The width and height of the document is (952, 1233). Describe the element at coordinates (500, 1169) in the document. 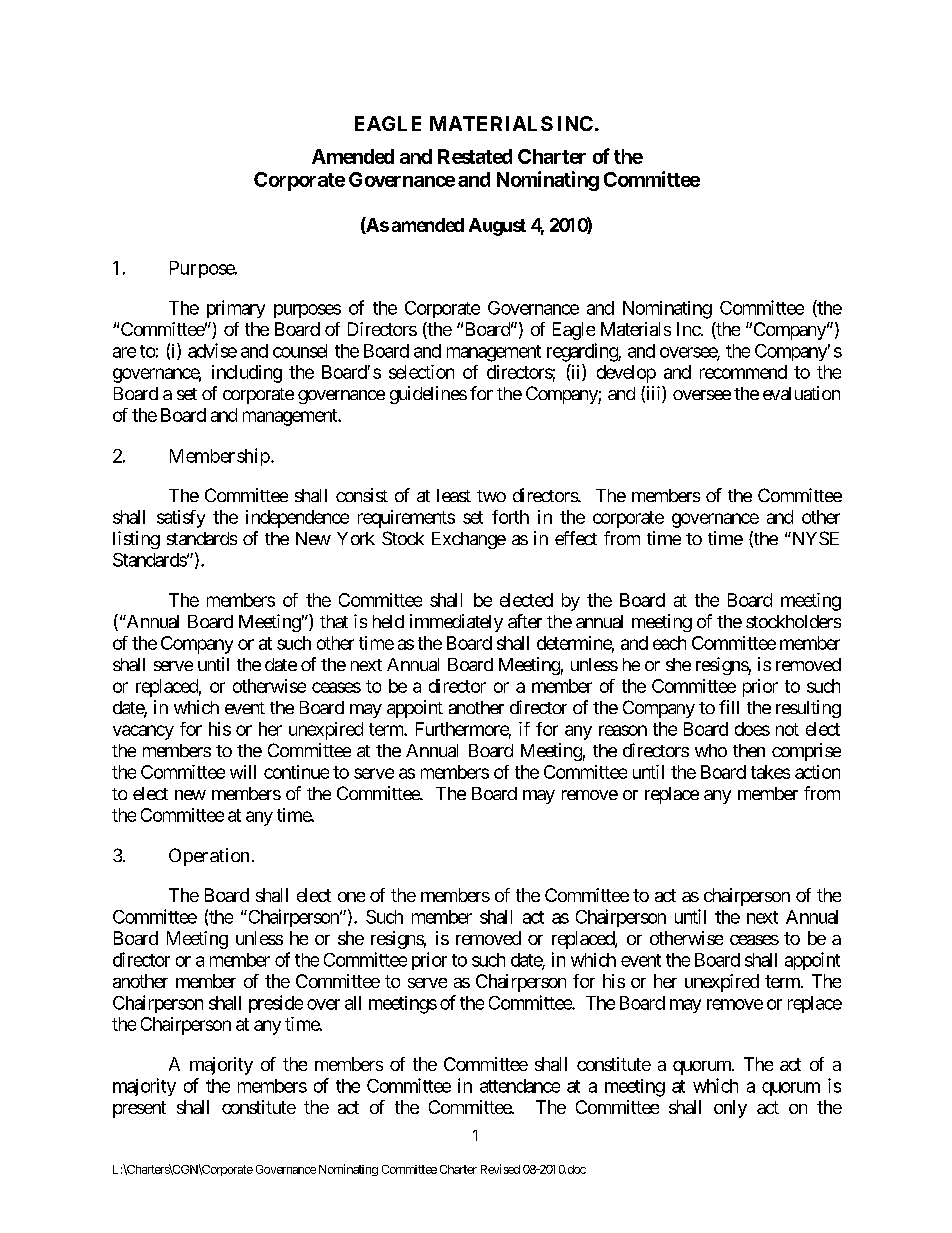

I see `Revised` at that location.
